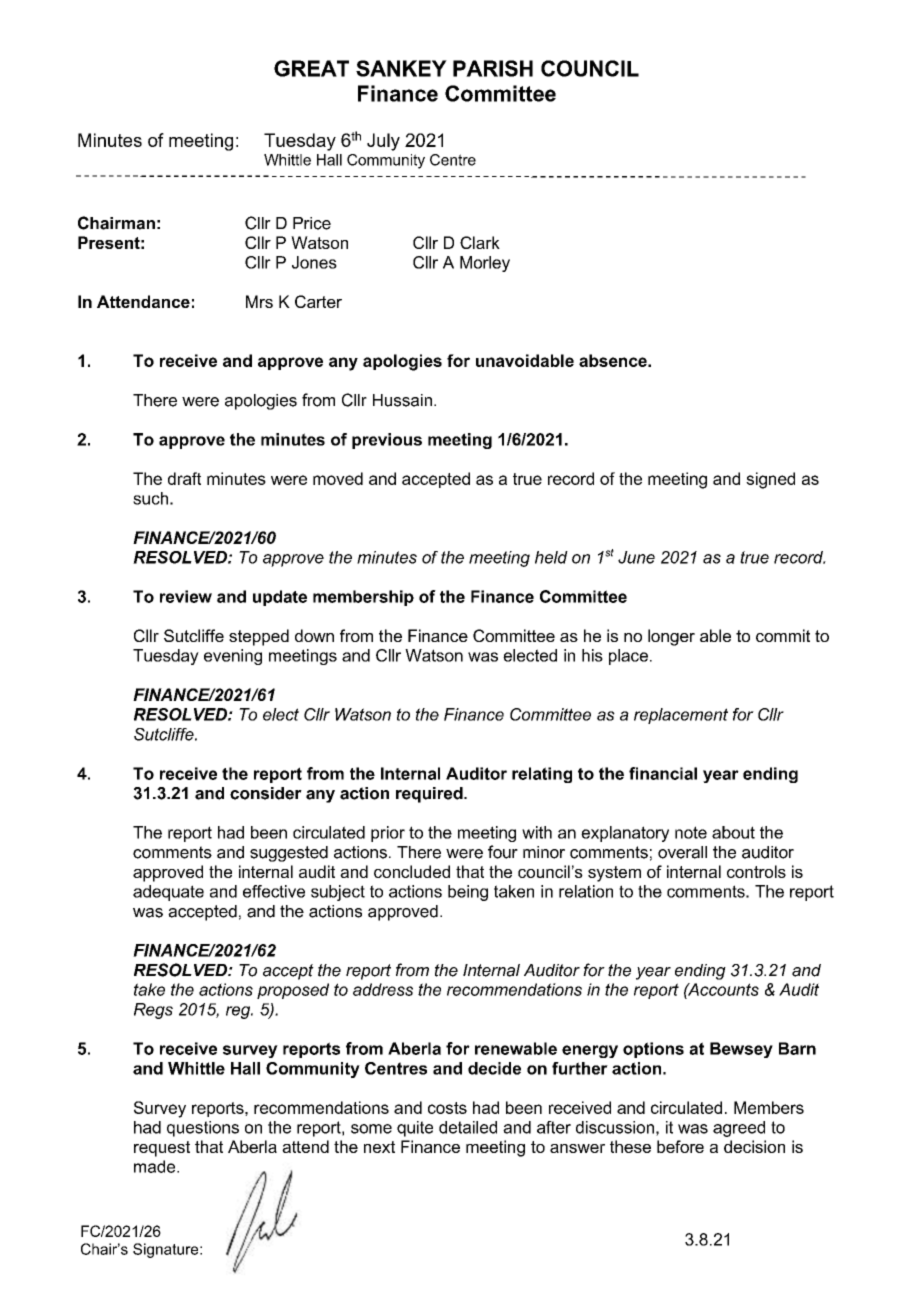 This screenshot has height=1308, width=924. What do you see at coordinates (493, 68) in the screenshot?
I see `PARISH` at bounding box center [493, 68].
